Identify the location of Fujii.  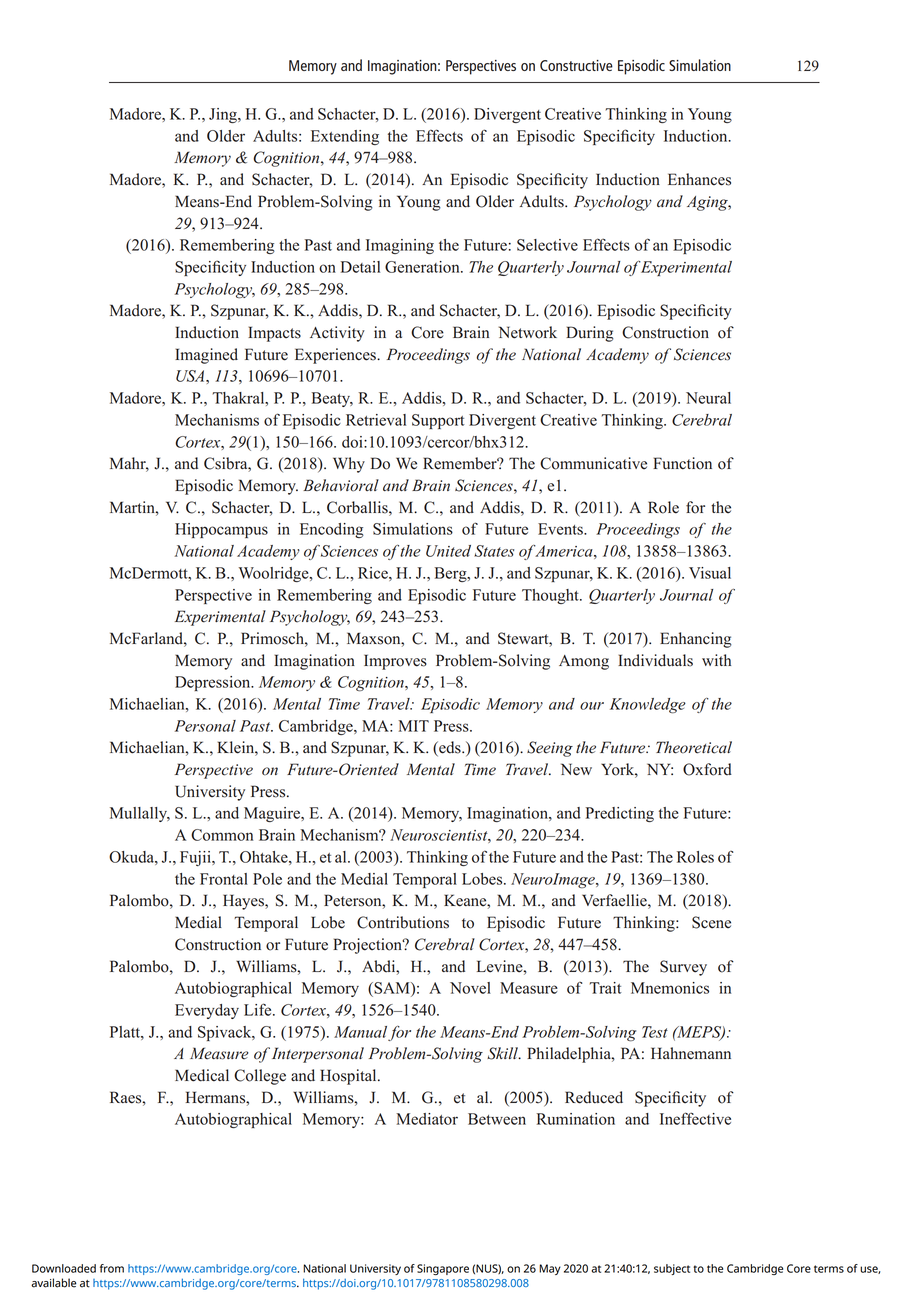
(196, 858).
